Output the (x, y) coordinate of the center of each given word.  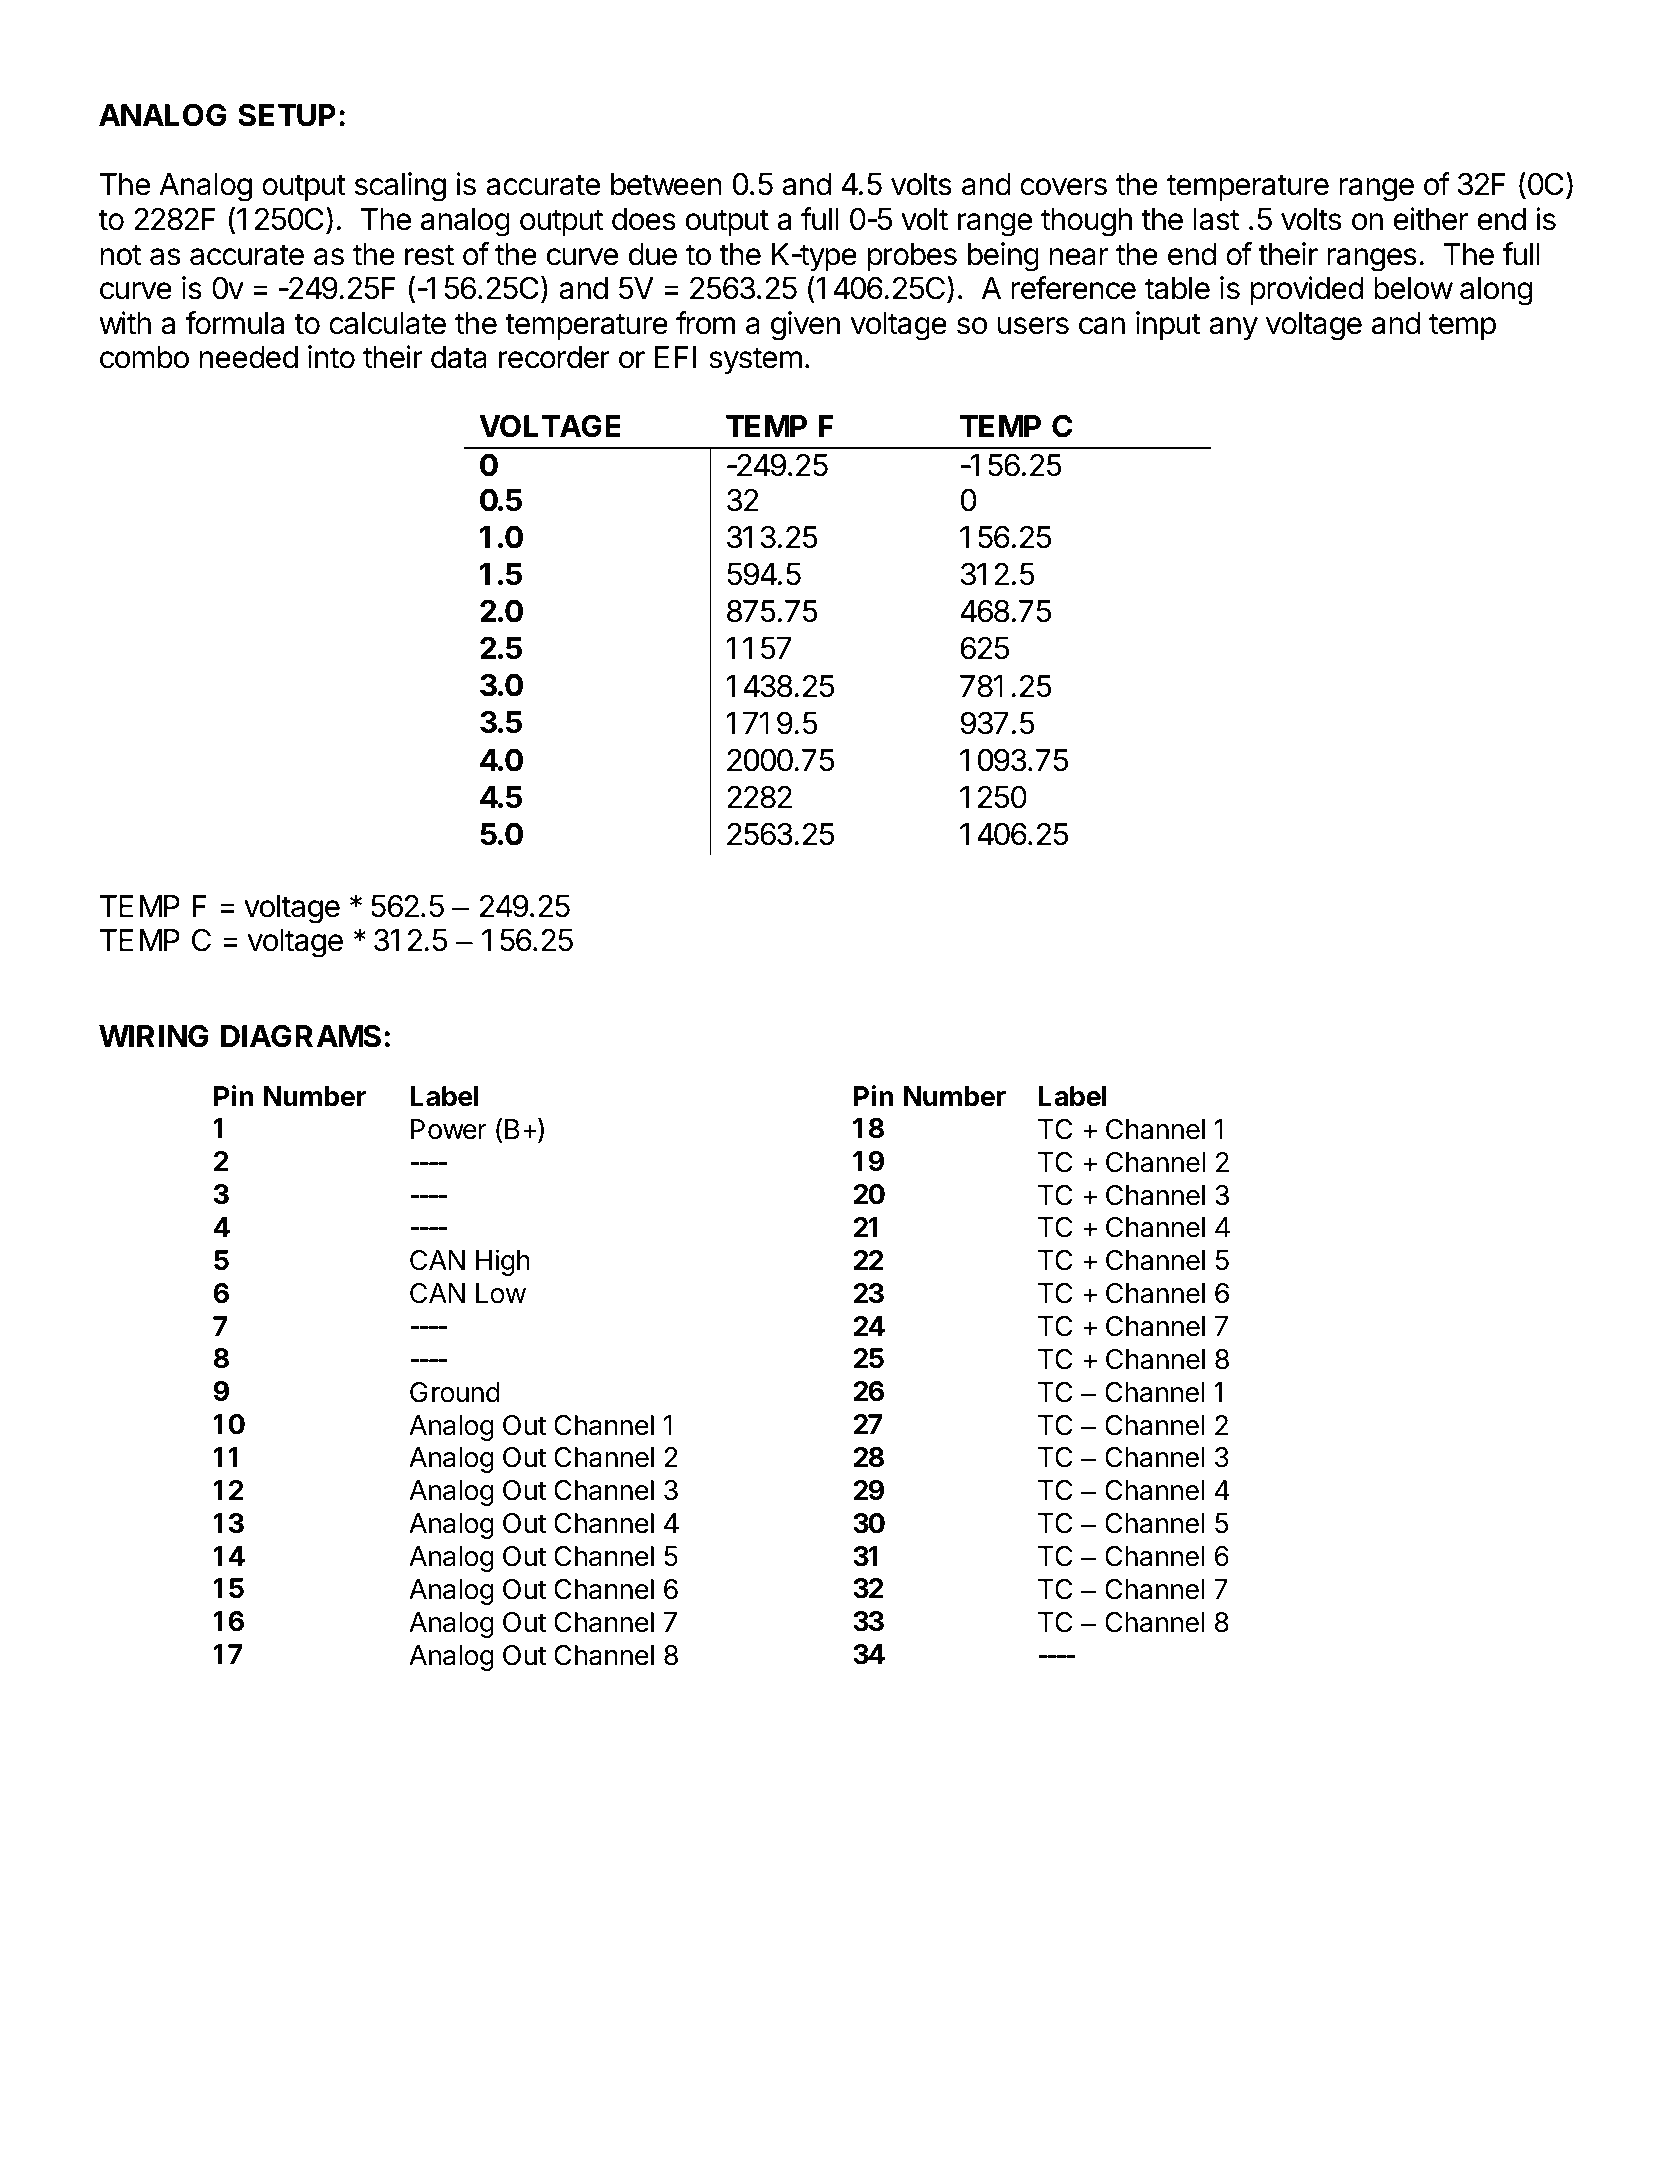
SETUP (287, 115)
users (1033, 326)
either (1431, 219)
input (1168, 325)
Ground (455, 1392)
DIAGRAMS (301, 1036)
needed (249, 357)
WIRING (154, 1036)
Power (449, 1129)
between (666, 184)
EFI (676, 357)
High (502, 1263)
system (755, 361)
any (1233, 329)
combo (144, 357)
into (331, 357)
